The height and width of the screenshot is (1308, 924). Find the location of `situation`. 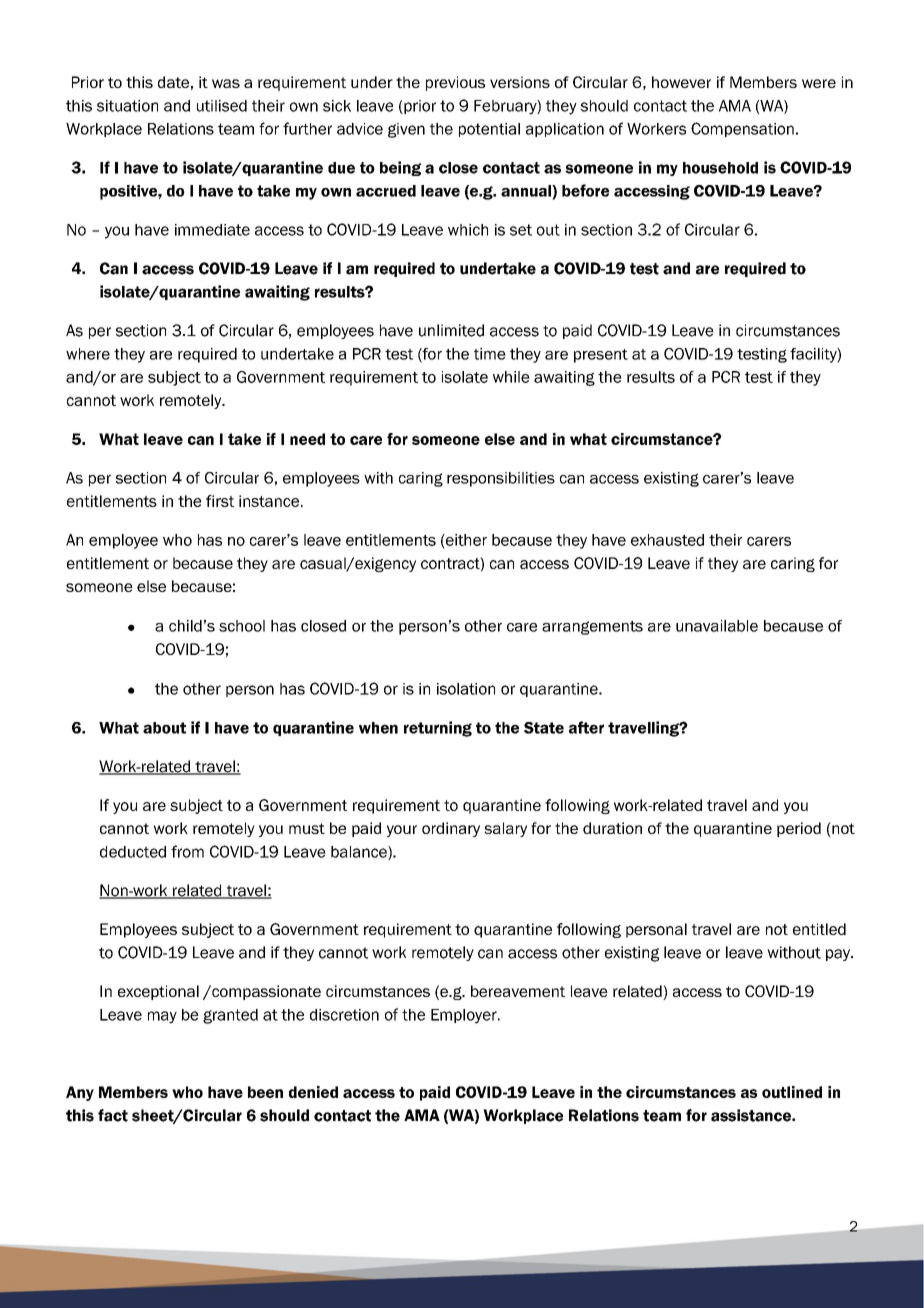

situation is located at coordinates (127, 106).
